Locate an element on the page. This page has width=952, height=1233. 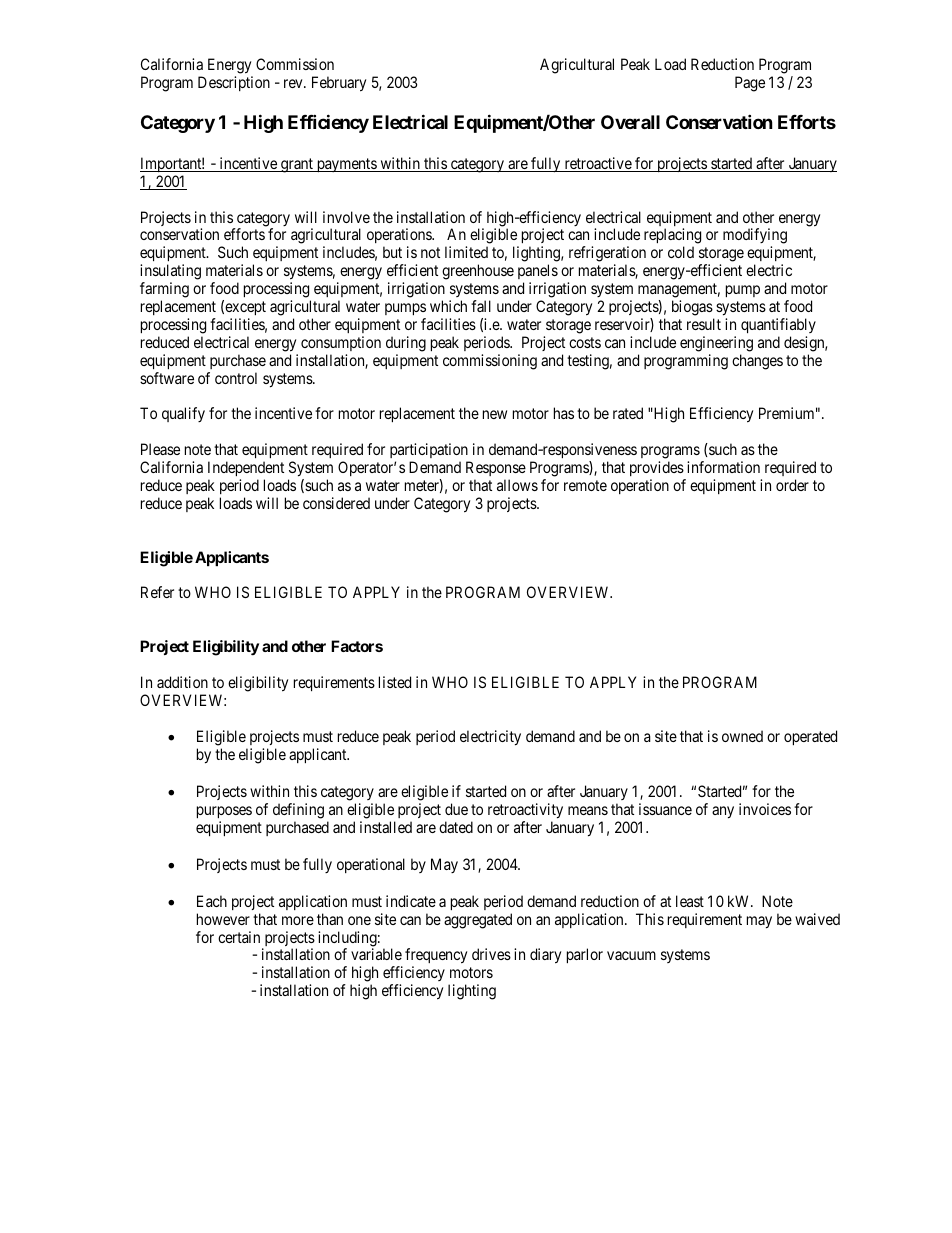
retroactive is located at coordinates (597, 164).
